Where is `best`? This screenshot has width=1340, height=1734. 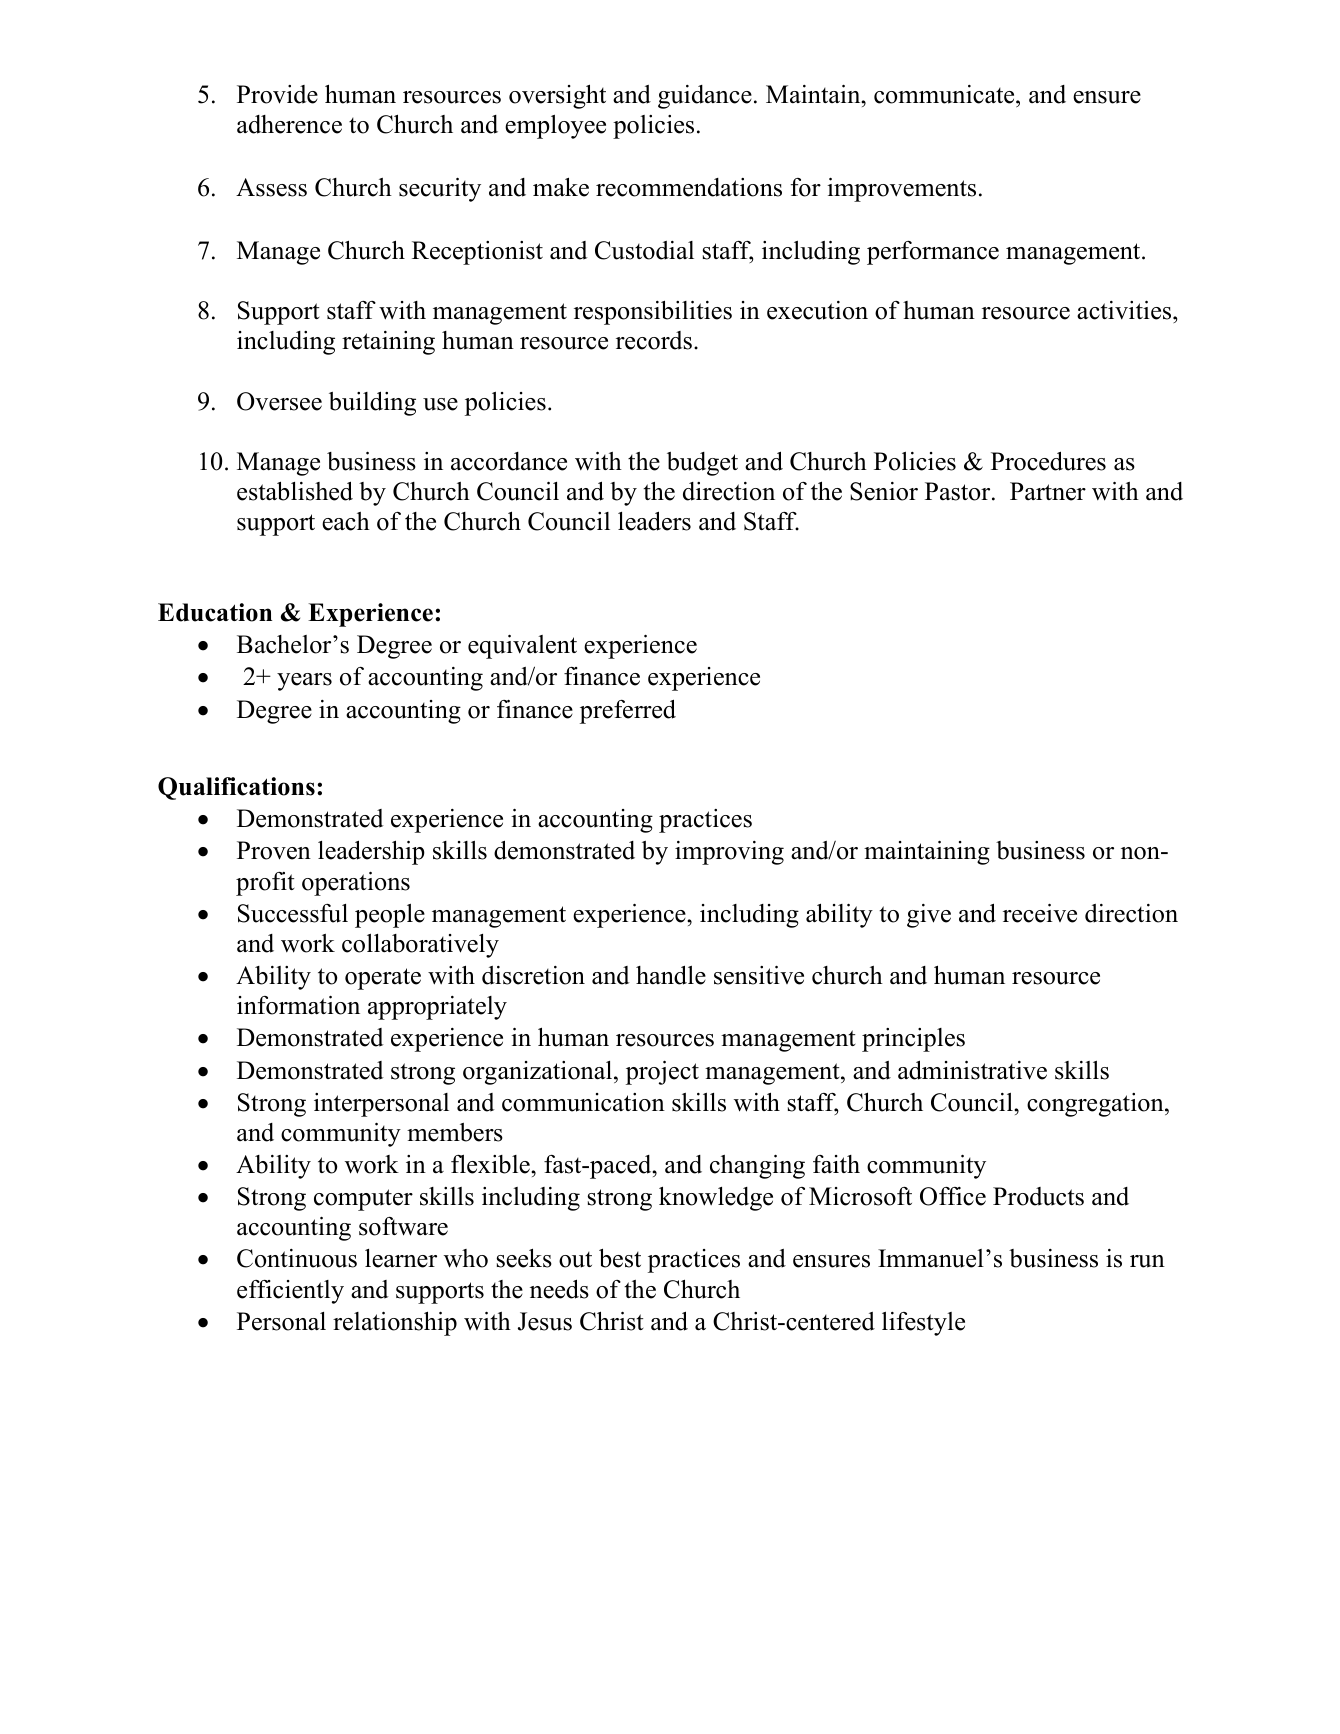 best is located at coordinates (620, 1258).
